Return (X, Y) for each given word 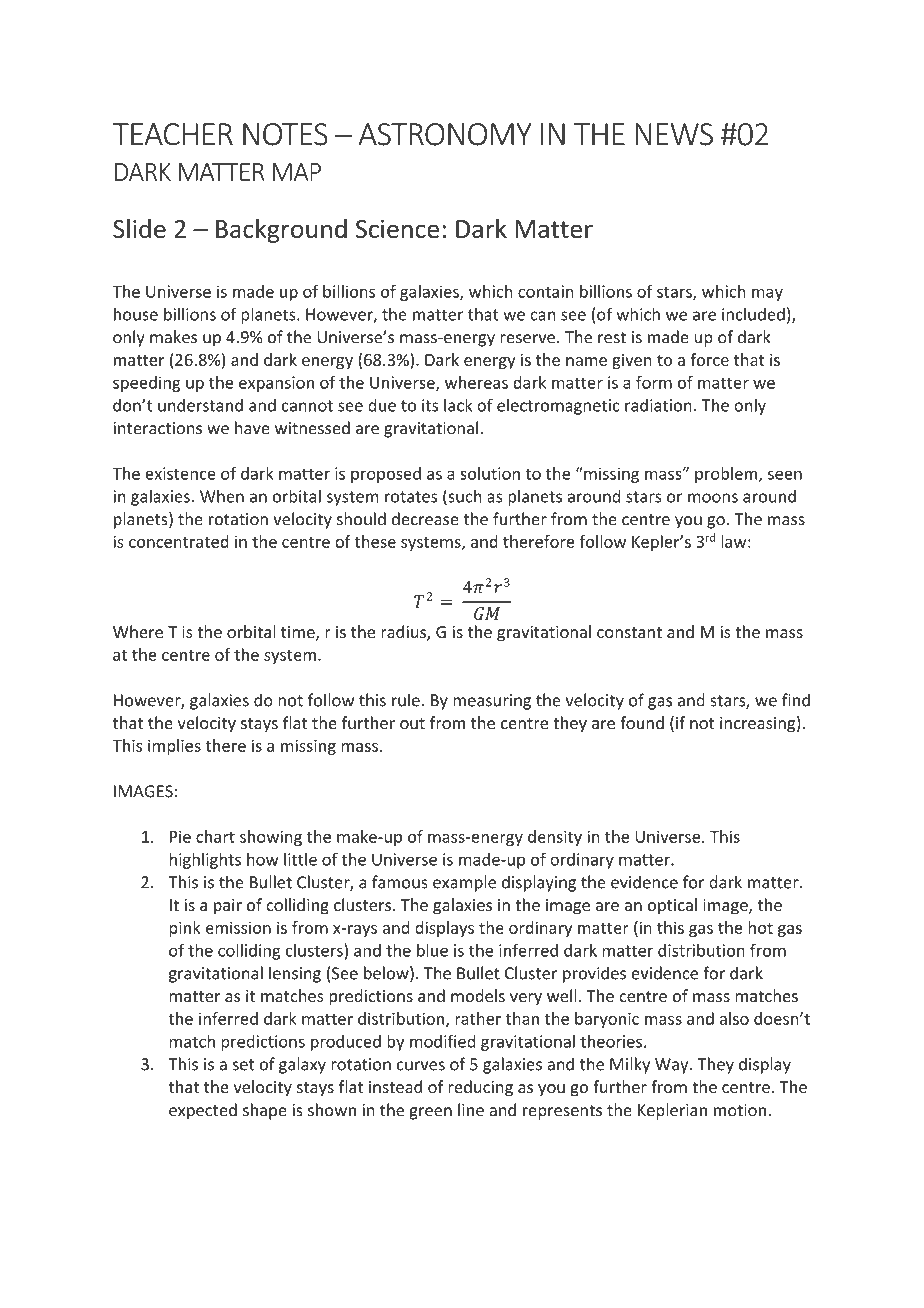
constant (629, 632)
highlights (205, 861)
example (464, 883)
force (709, 359)
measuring (492, 702)
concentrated (179, 541)
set (243, 1065)
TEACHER (173, 134)
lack (458, 405)
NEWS (674, 134)
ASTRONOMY (445, 134)
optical (672, 906)
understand (200, 405)
